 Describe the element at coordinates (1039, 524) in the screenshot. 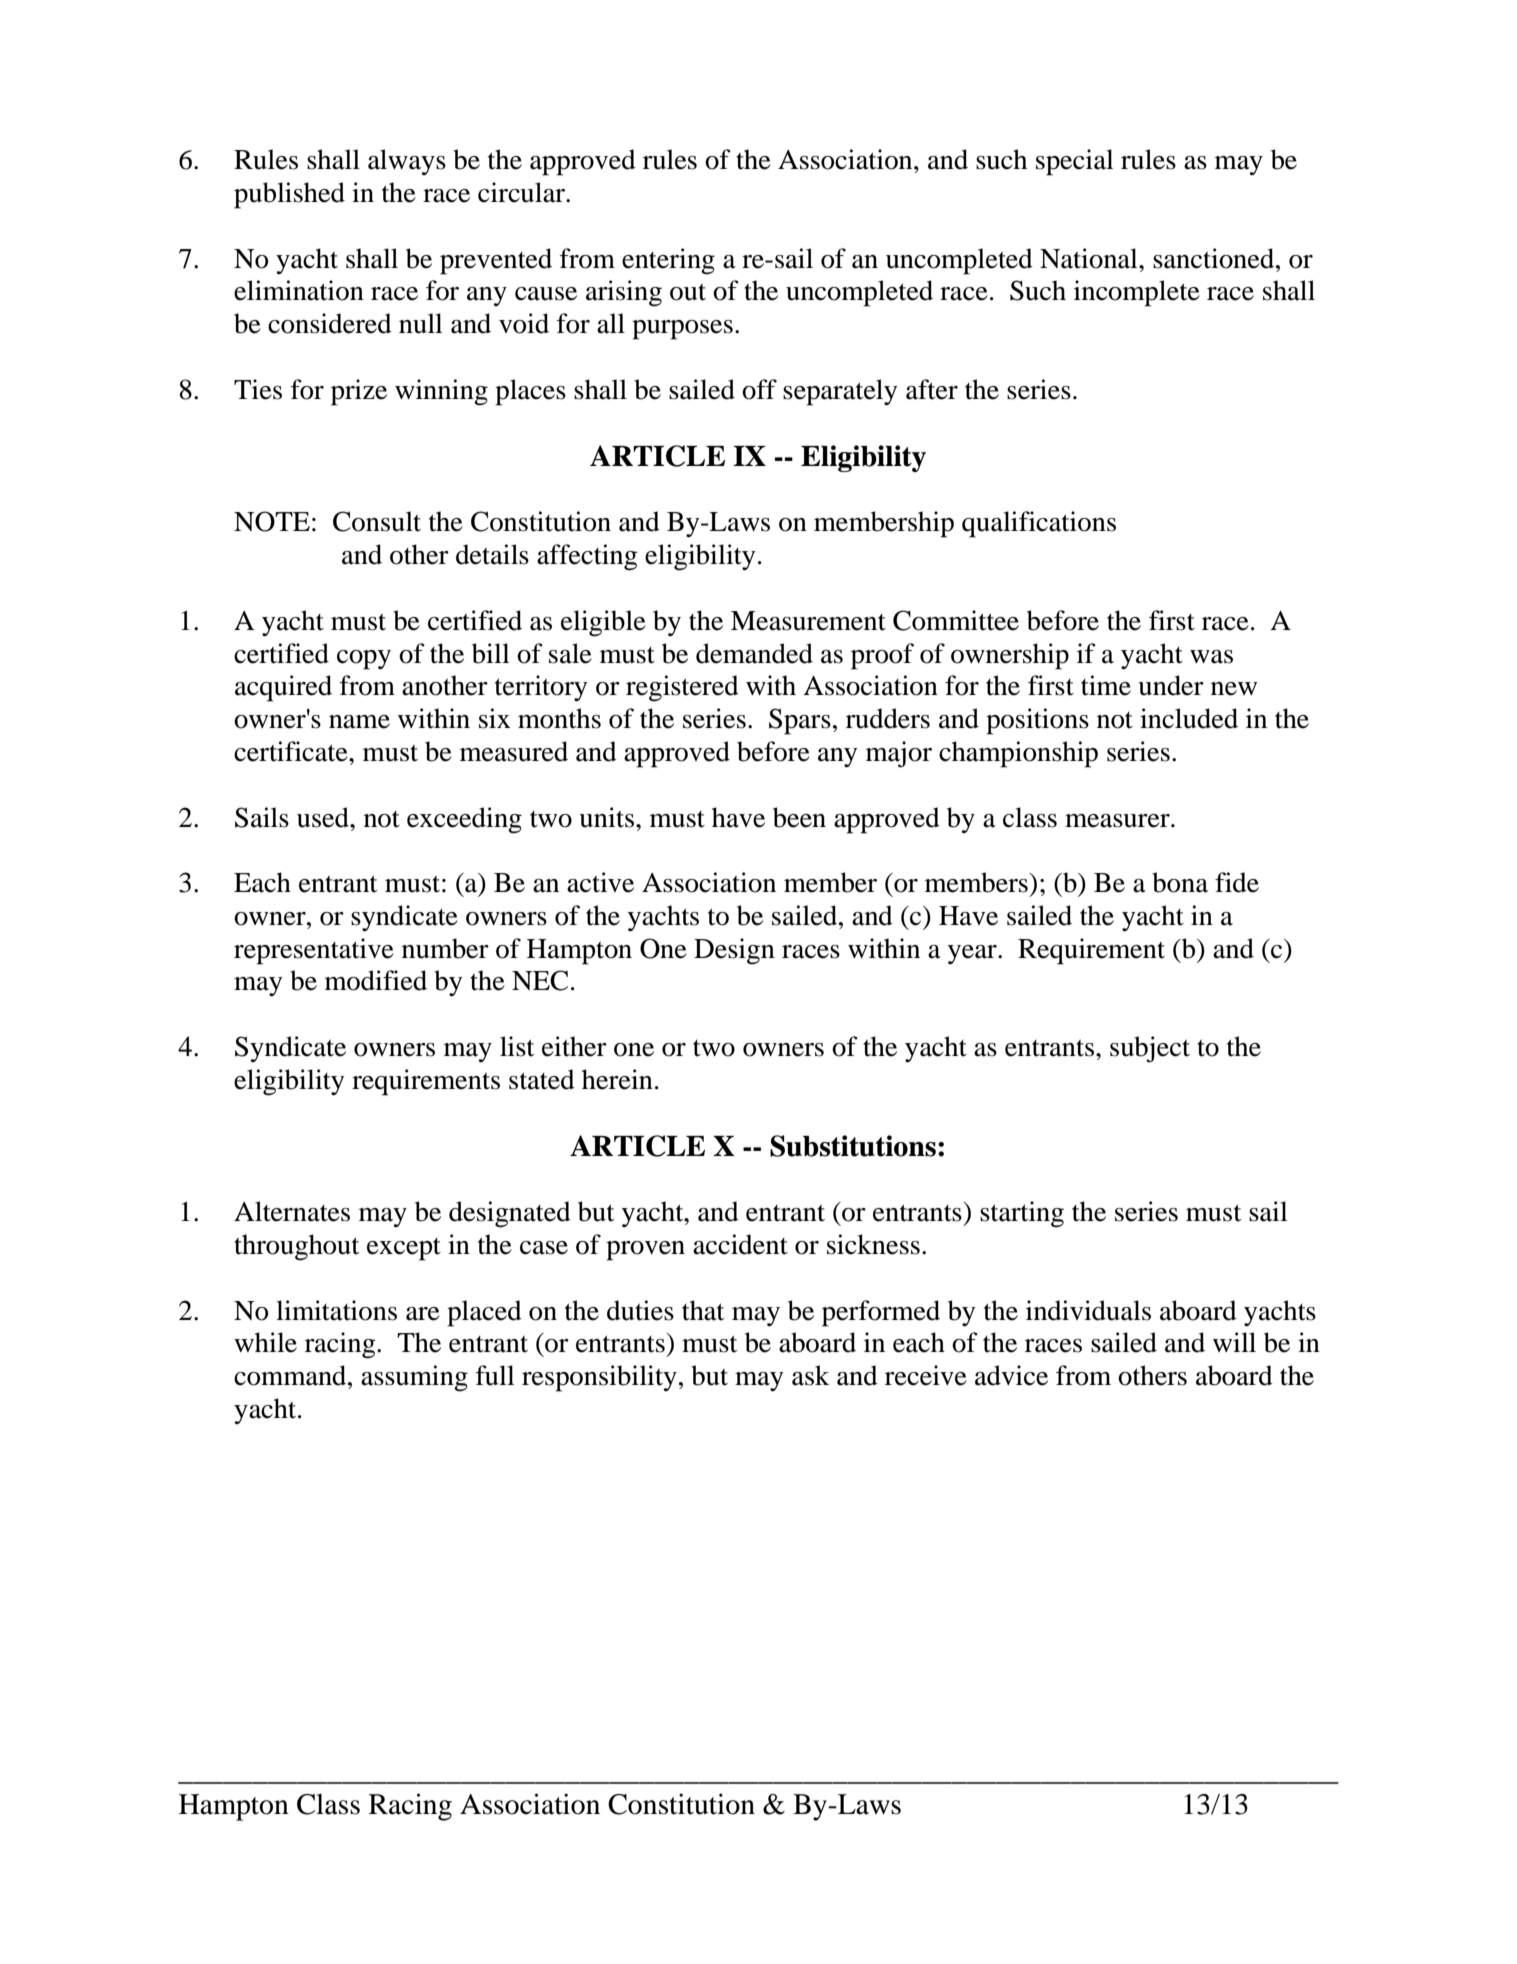

I see `qualifications` at that location.
